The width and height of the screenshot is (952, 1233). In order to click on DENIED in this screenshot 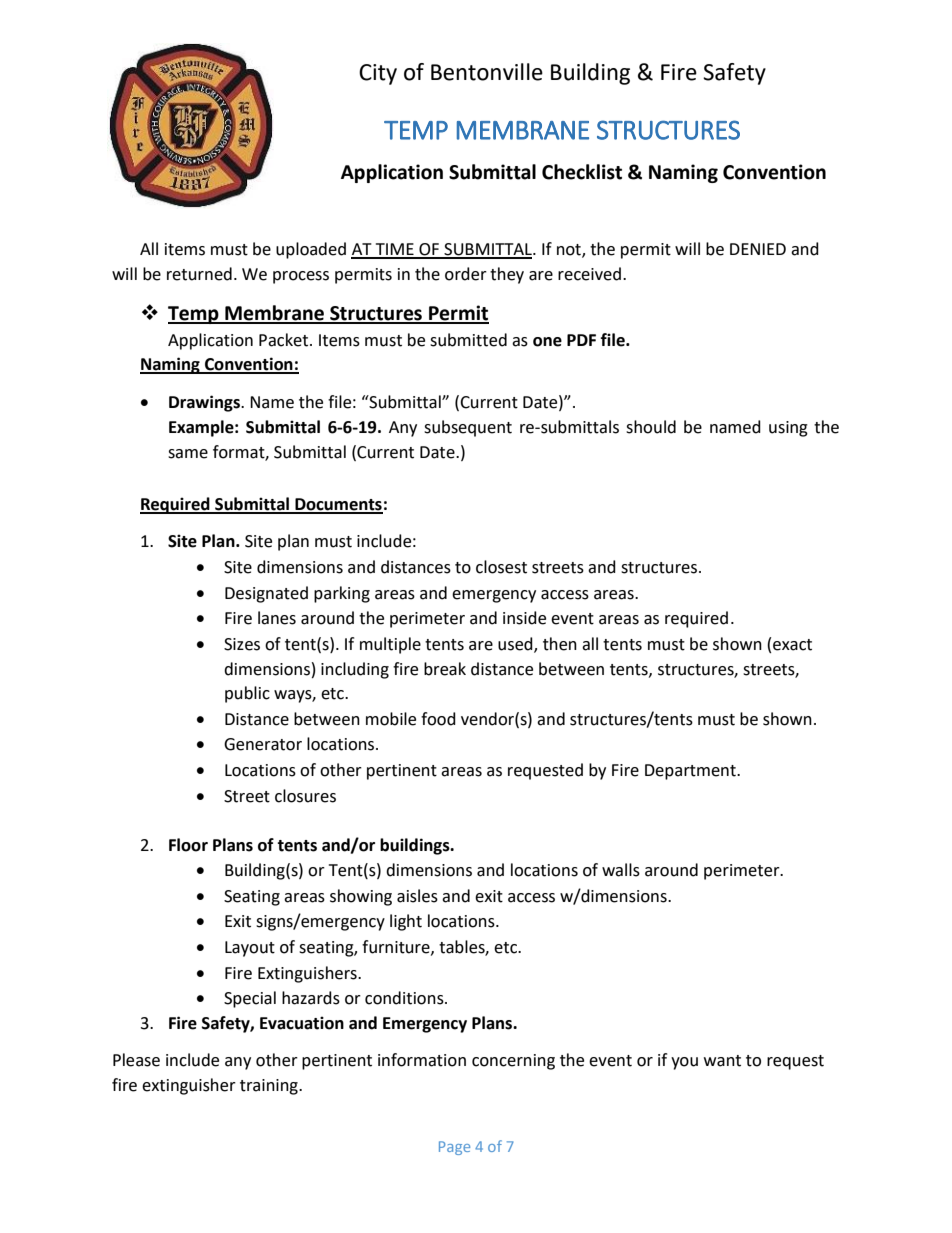, I will do `click(758, 249)`.
